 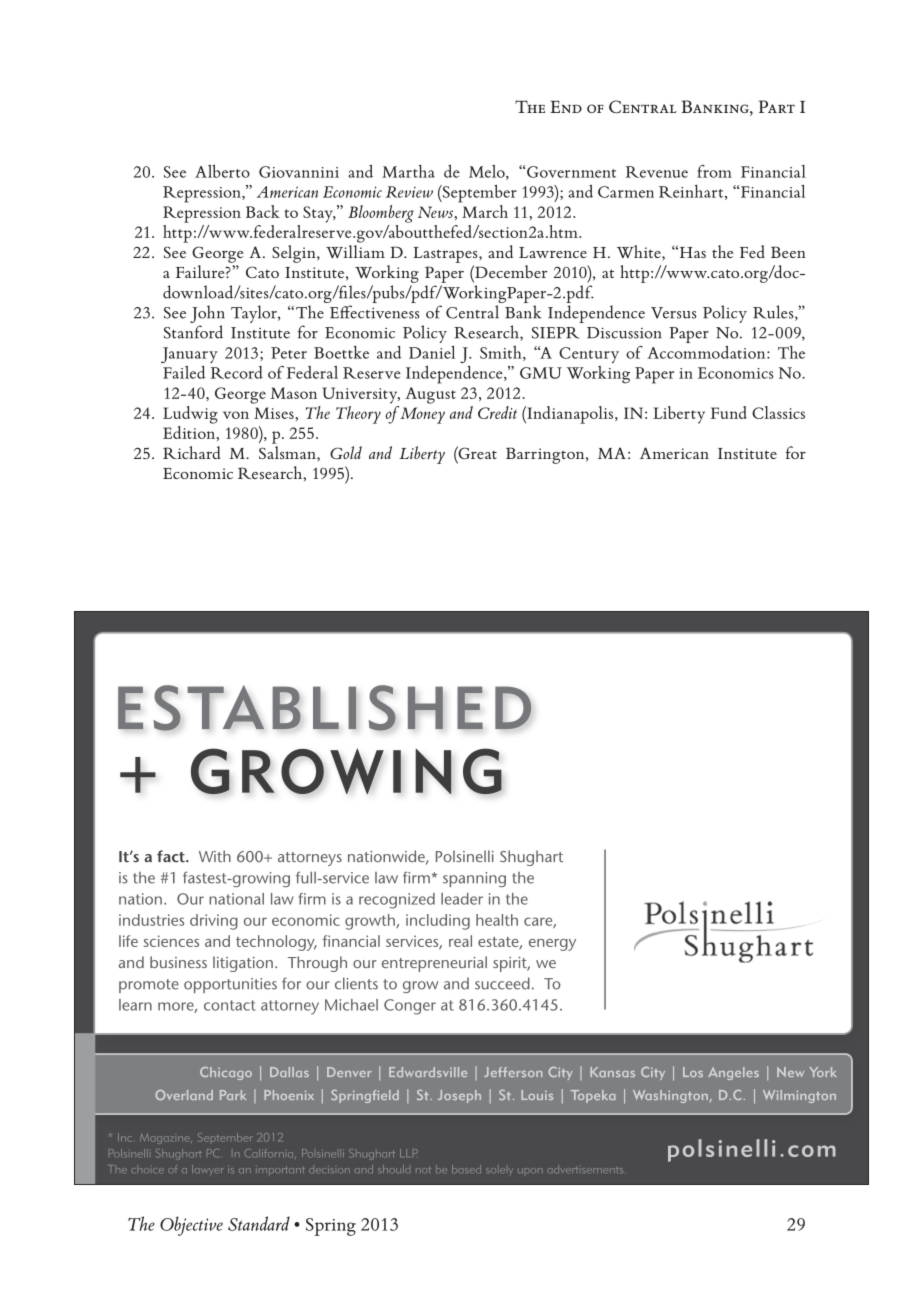 What do you see at coordinates (729, 412) in the image?
I see `Fund` at bounding box center [729, 412].
